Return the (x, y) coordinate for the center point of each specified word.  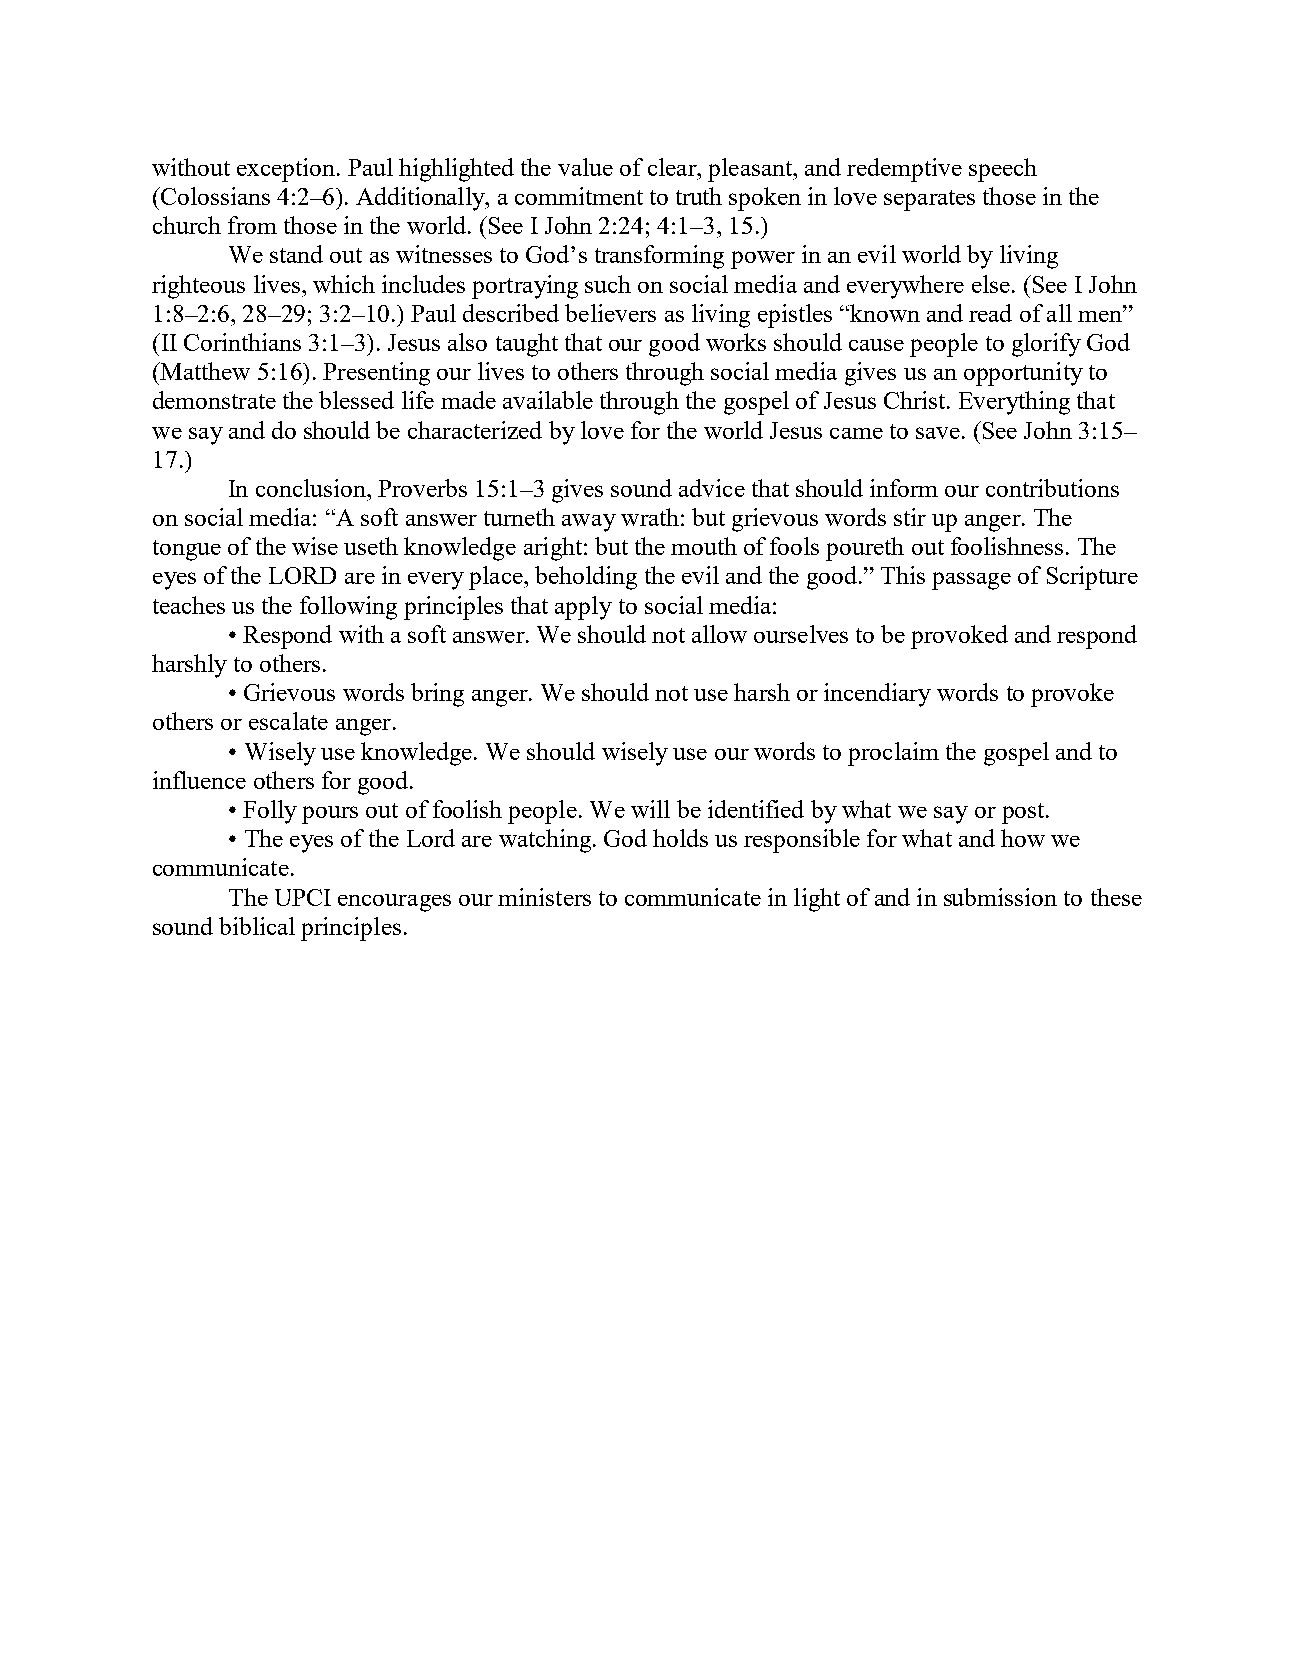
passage (971, 581)
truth (699, 196)
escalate (288, 721)
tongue (187, 550)
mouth (704, 546)
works (736, 342)
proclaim (893, 754)
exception (286, 170)
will (650, 809)
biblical (257, 926)
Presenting (376, 374)
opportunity (1023, 374)
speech (1003, 170)
